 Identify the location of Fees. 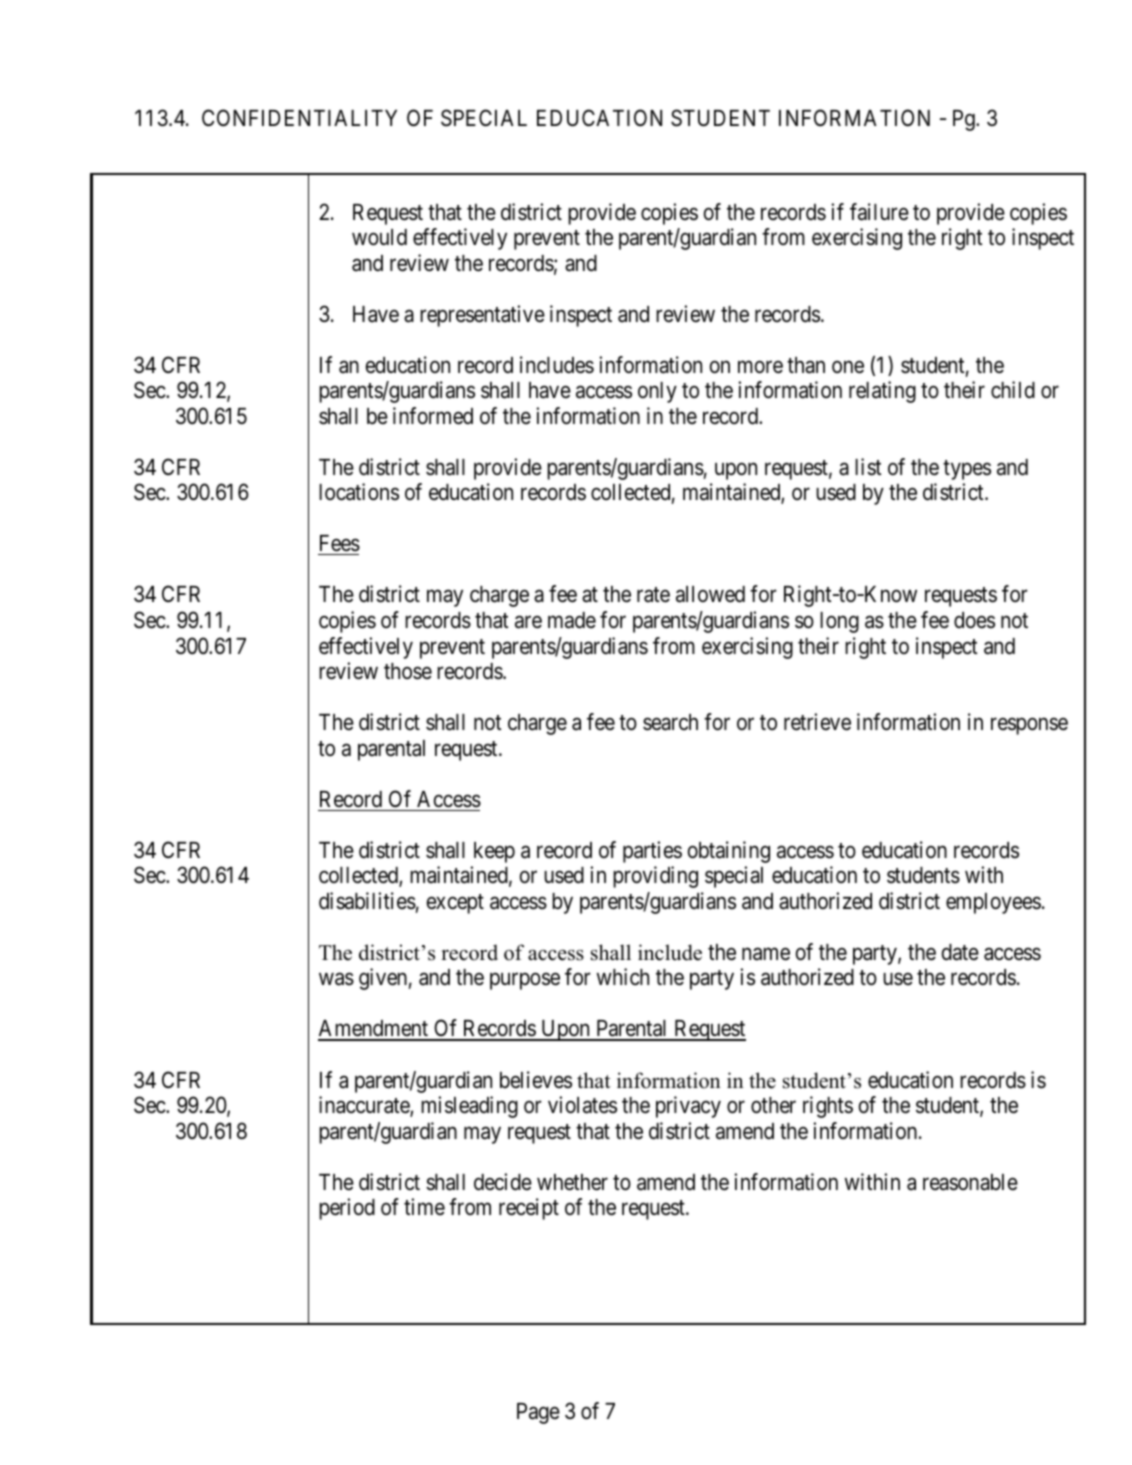
(339, 545).
